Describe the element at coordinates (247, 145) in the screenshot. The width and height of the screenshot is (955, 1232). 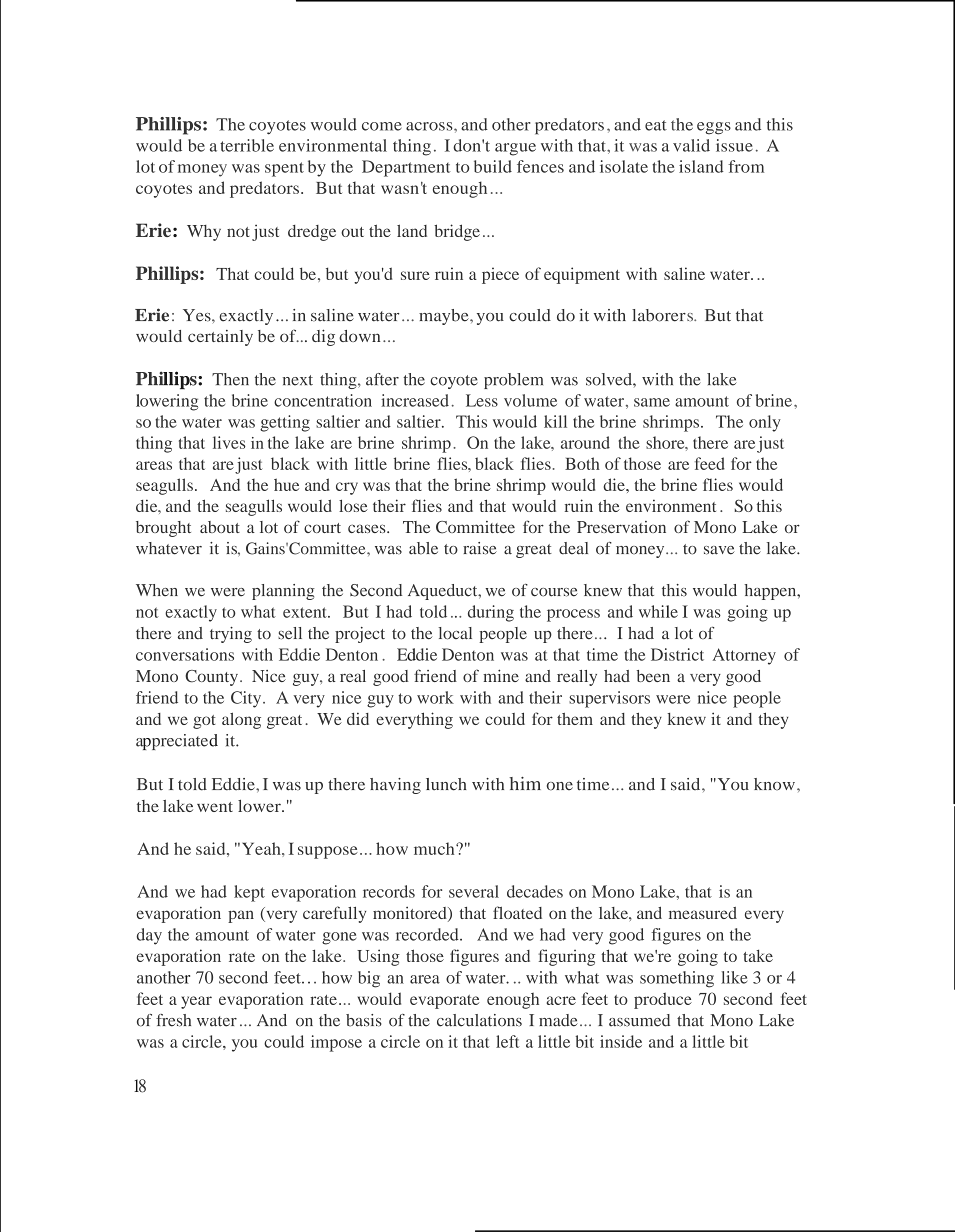
I see `terrible` at that location.
